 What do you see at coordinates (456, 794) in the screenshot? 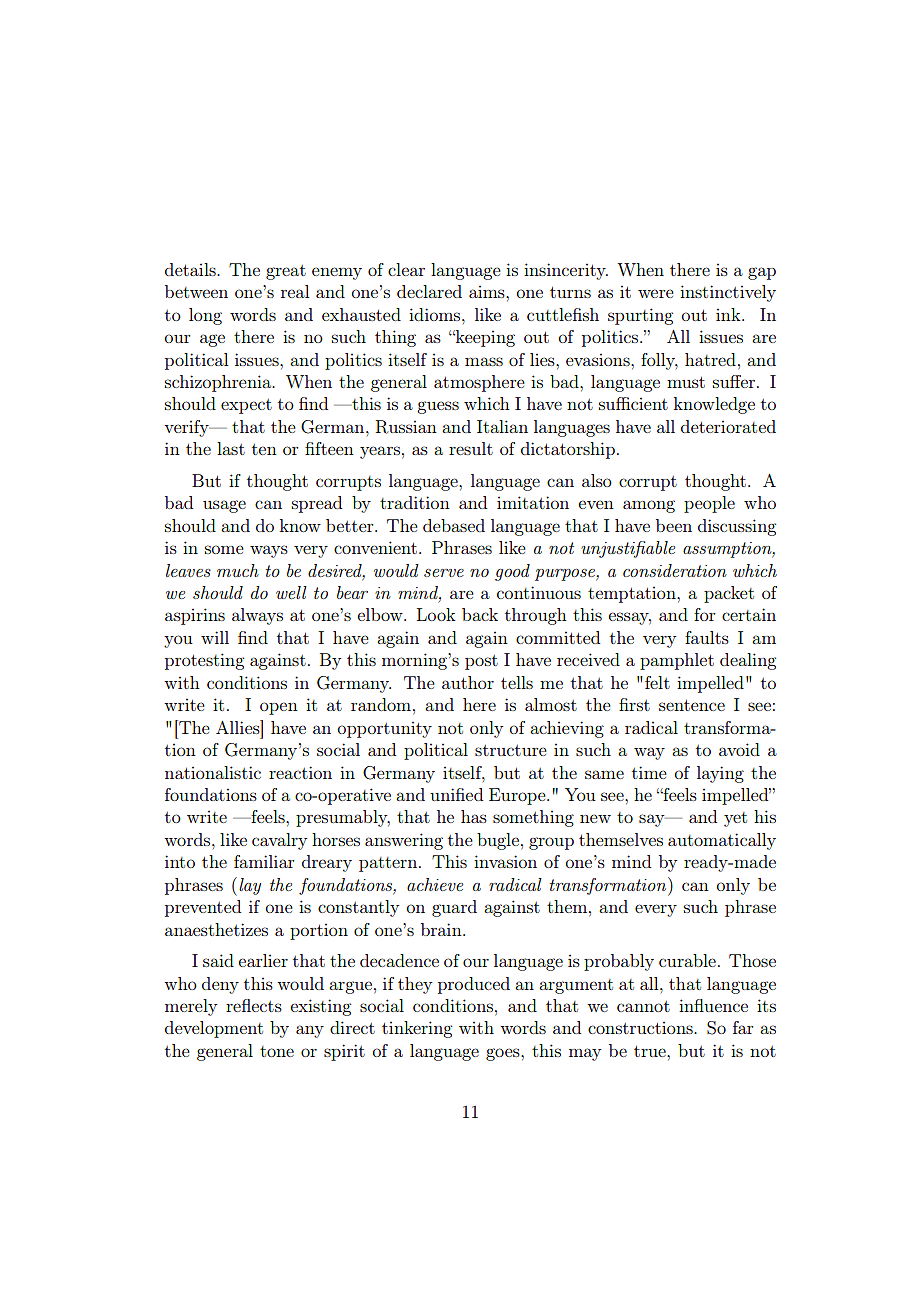
I see `unified` at bounding box center [456, 794].
